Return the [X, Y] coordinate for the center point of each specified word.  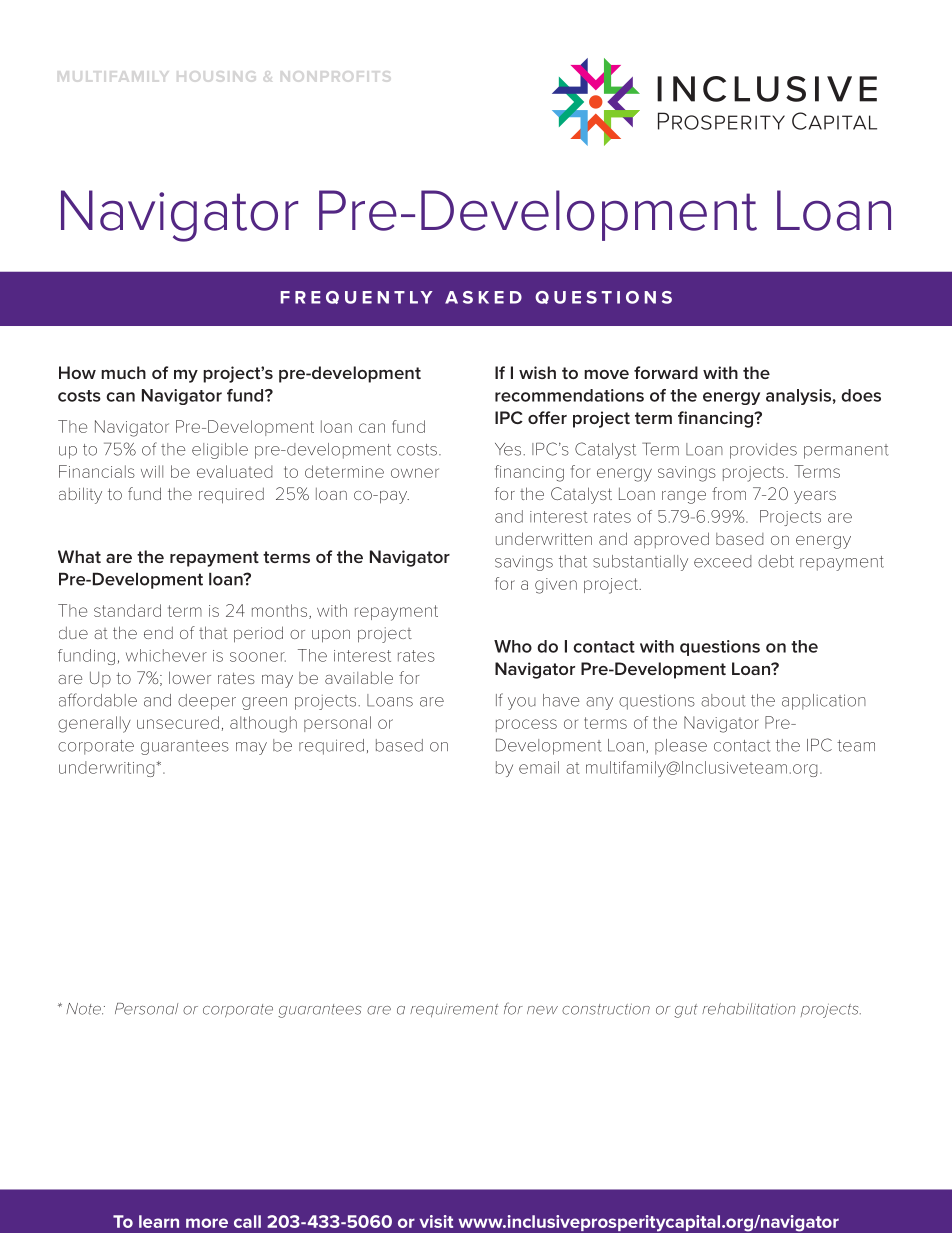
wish [537, 372]
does [861, 395]
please [681, 747]
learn [159, 1221]
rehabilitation [748, 1009]
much [123, 372]
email [539, 767]
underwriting [106, 769]
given [556, 586]
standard [127, 610]
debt [776, 561]
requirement [454, 1010]
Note [84, 1009]
